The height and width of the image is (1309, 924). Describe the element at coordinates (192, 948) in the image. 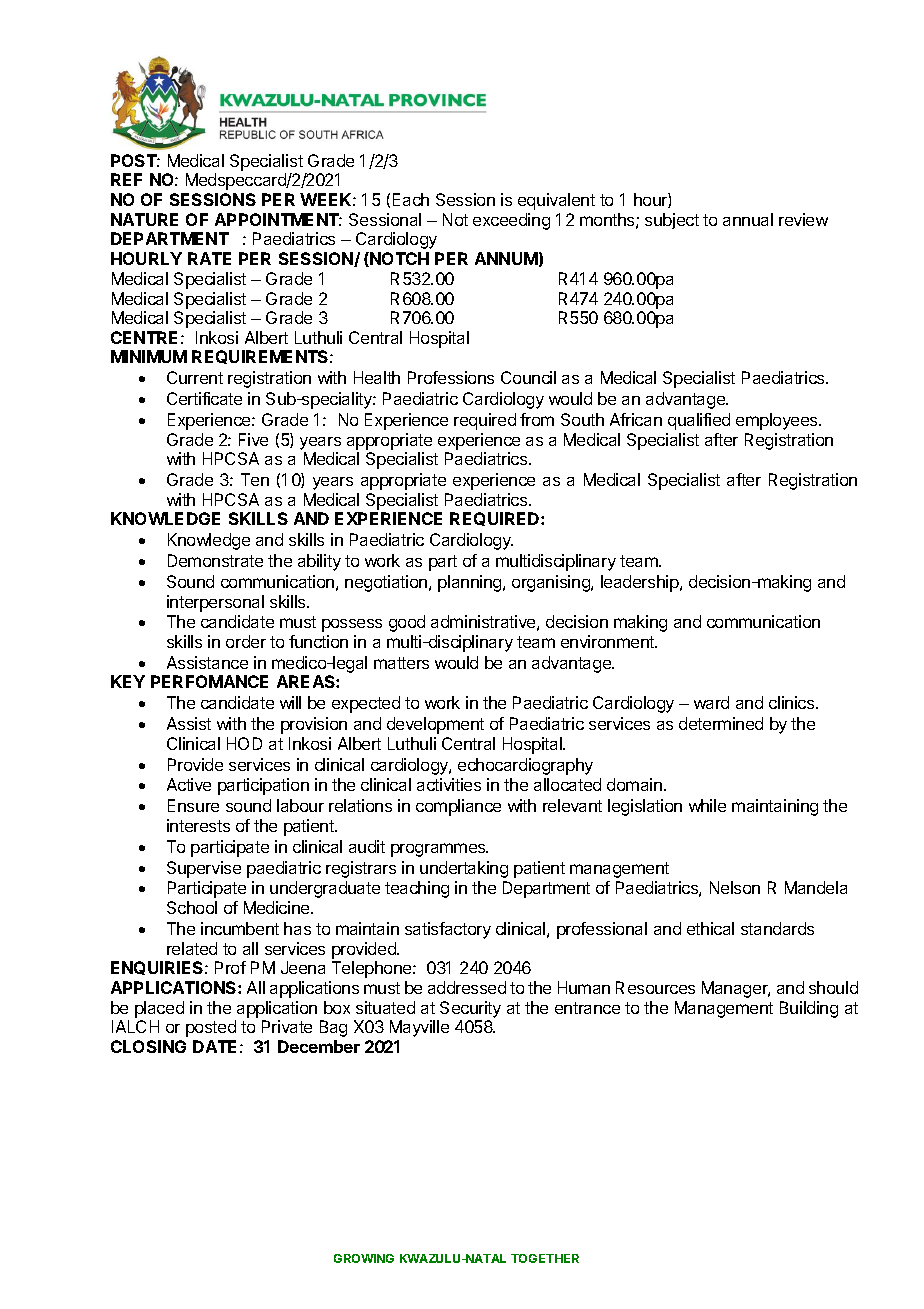

I see `related` at that location.
